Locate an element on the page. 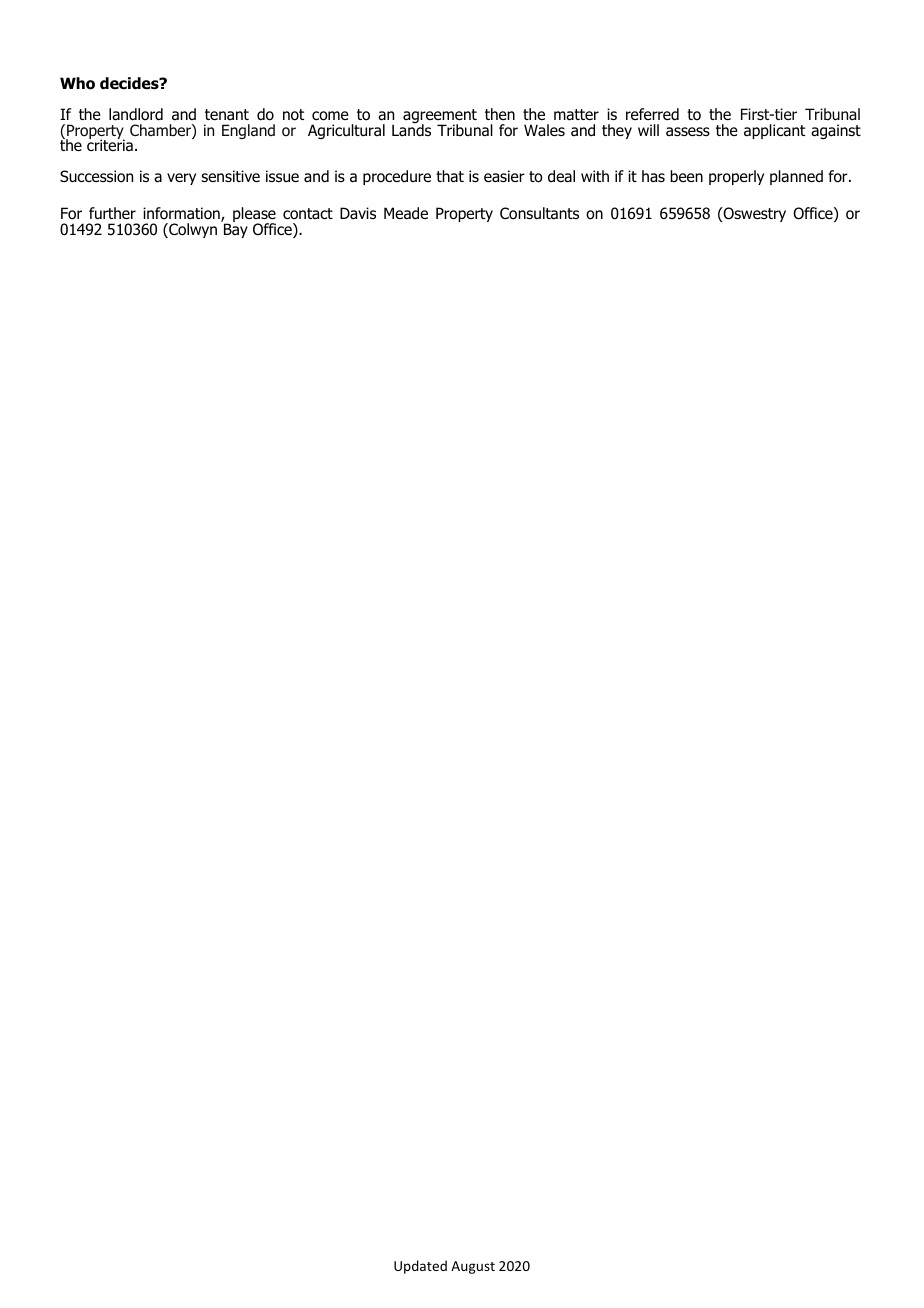  agreement is located at coordinates (440, 117).
